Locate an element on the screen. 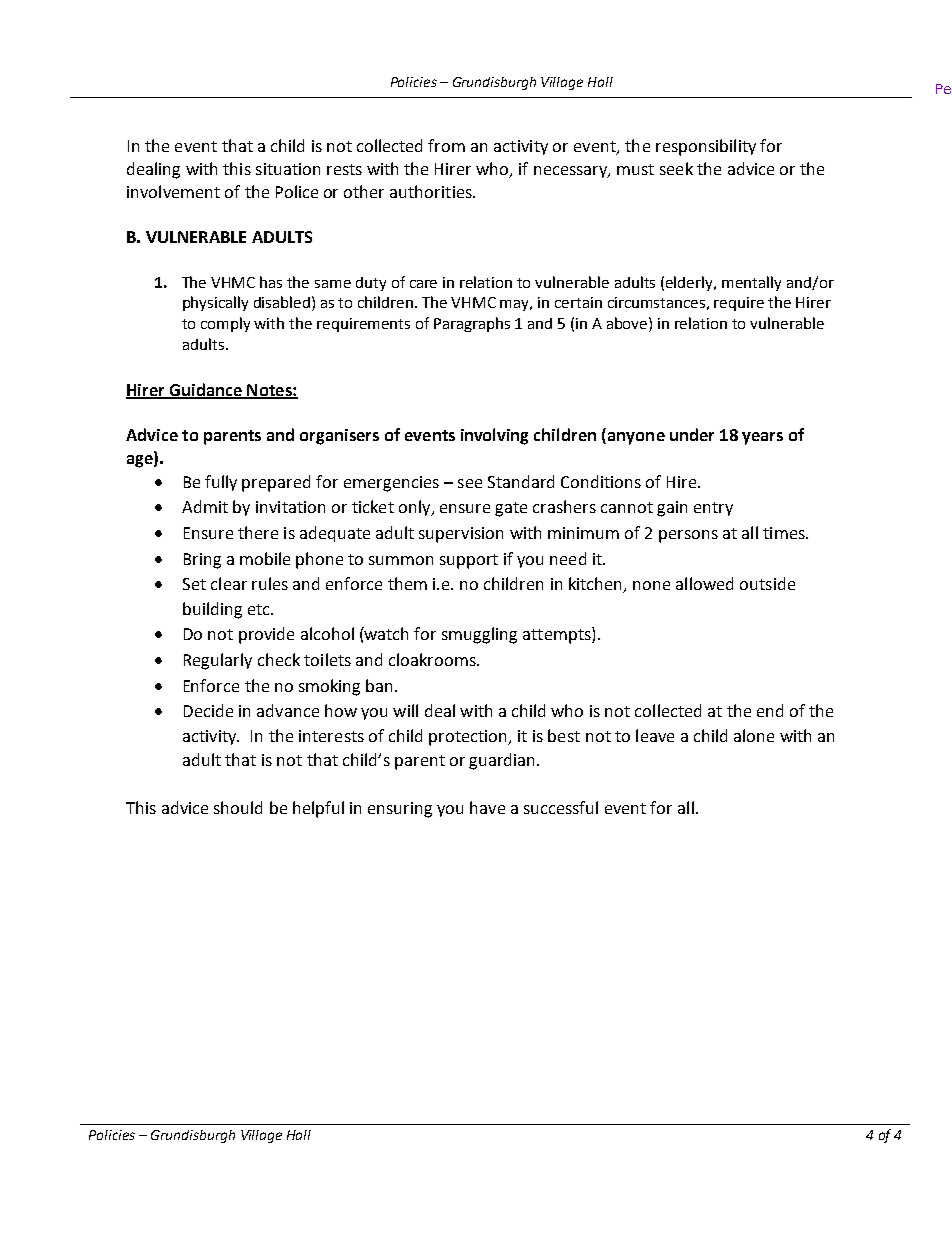 Image resolution: width=952 pixels, height=1233 pixels. support is located at coordinates (469, 561).
